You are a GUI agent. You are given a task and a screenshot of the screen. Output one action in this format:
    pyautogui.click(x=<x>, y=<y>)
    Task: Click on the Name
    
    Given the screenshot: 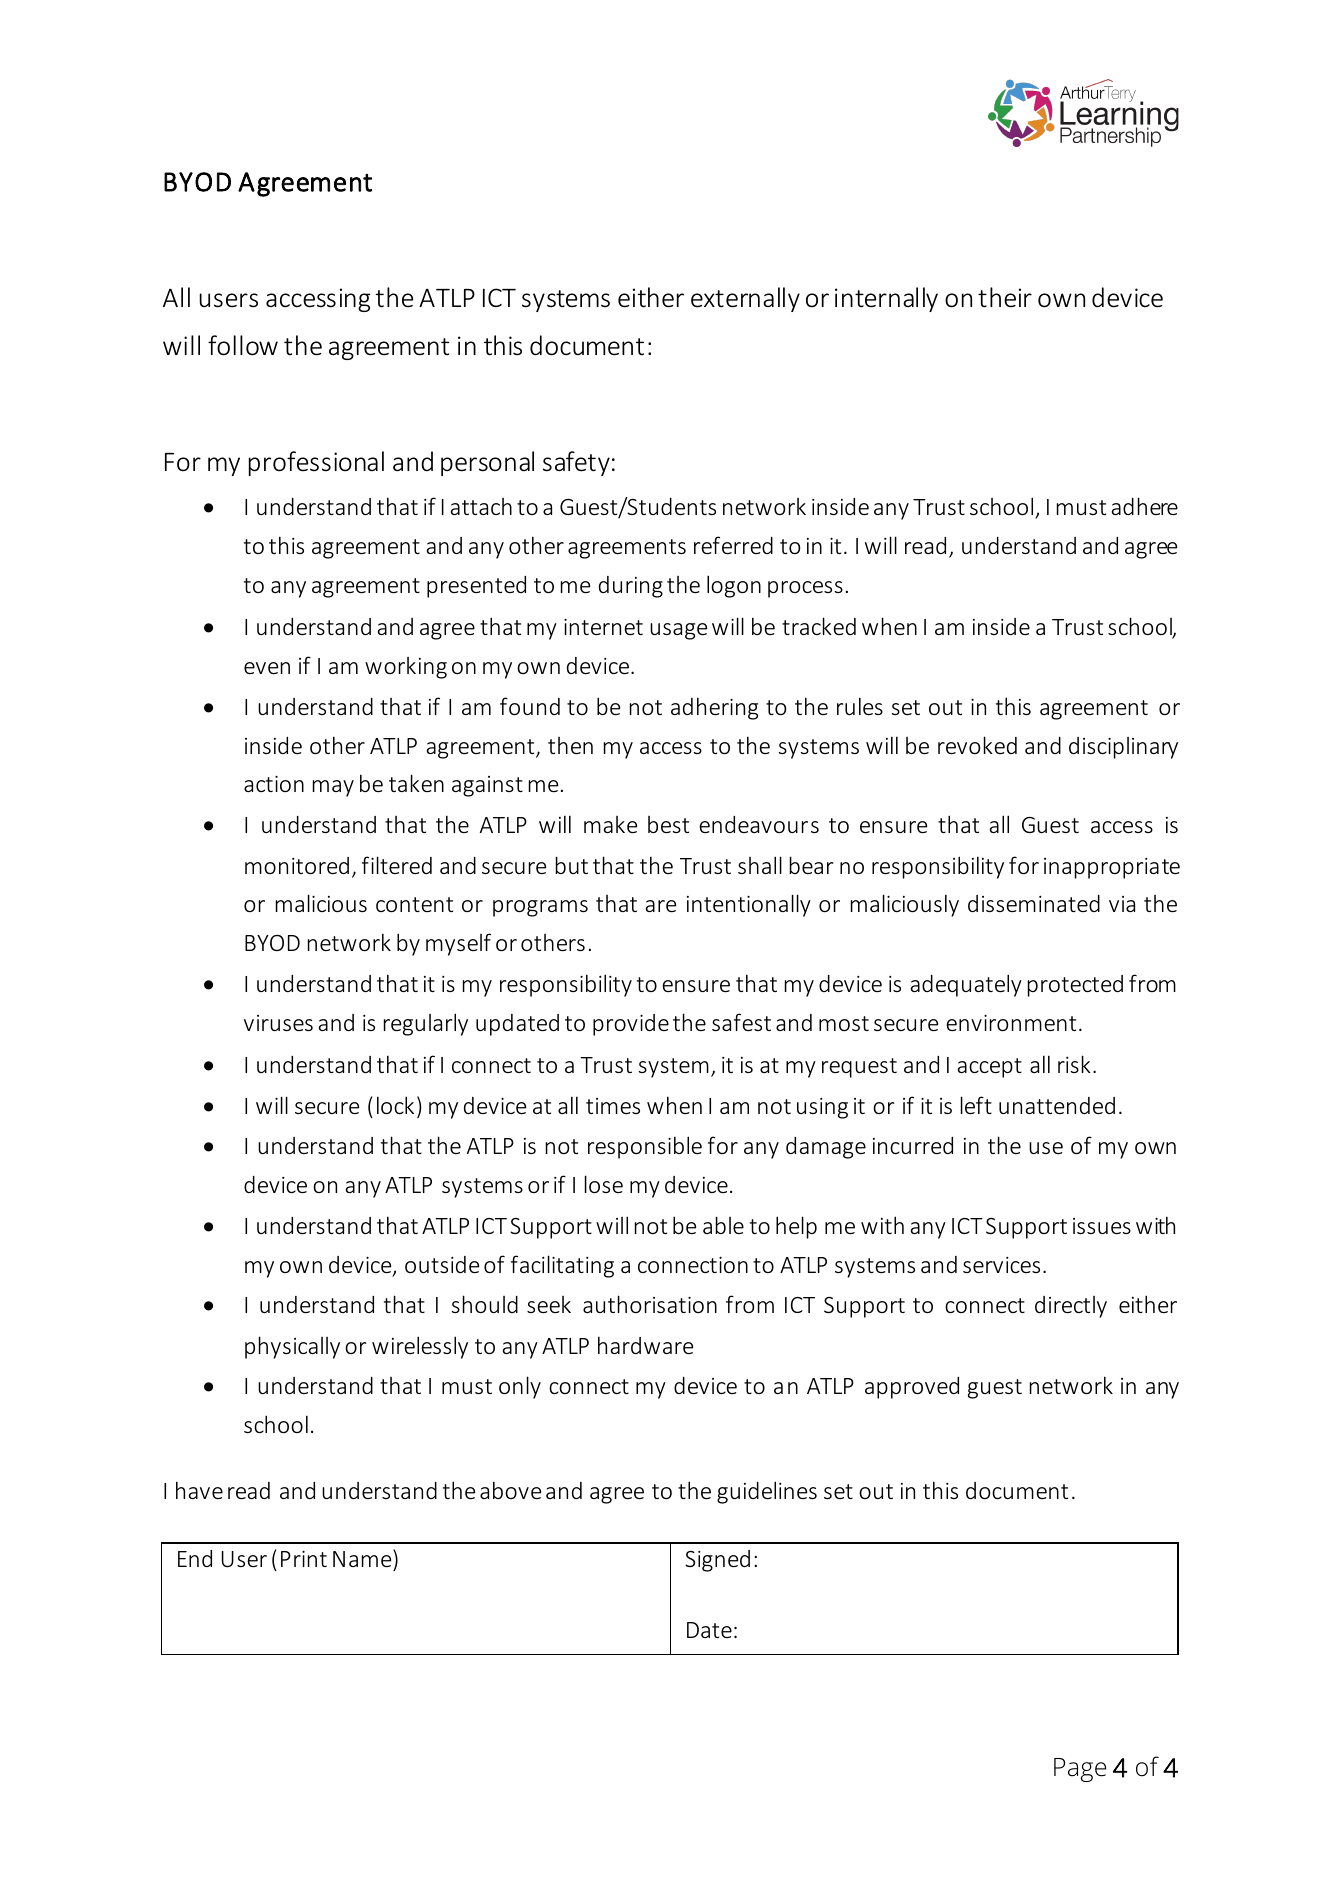 What is the action you would take?
    pyautogui.click(x=363, y=1558)
